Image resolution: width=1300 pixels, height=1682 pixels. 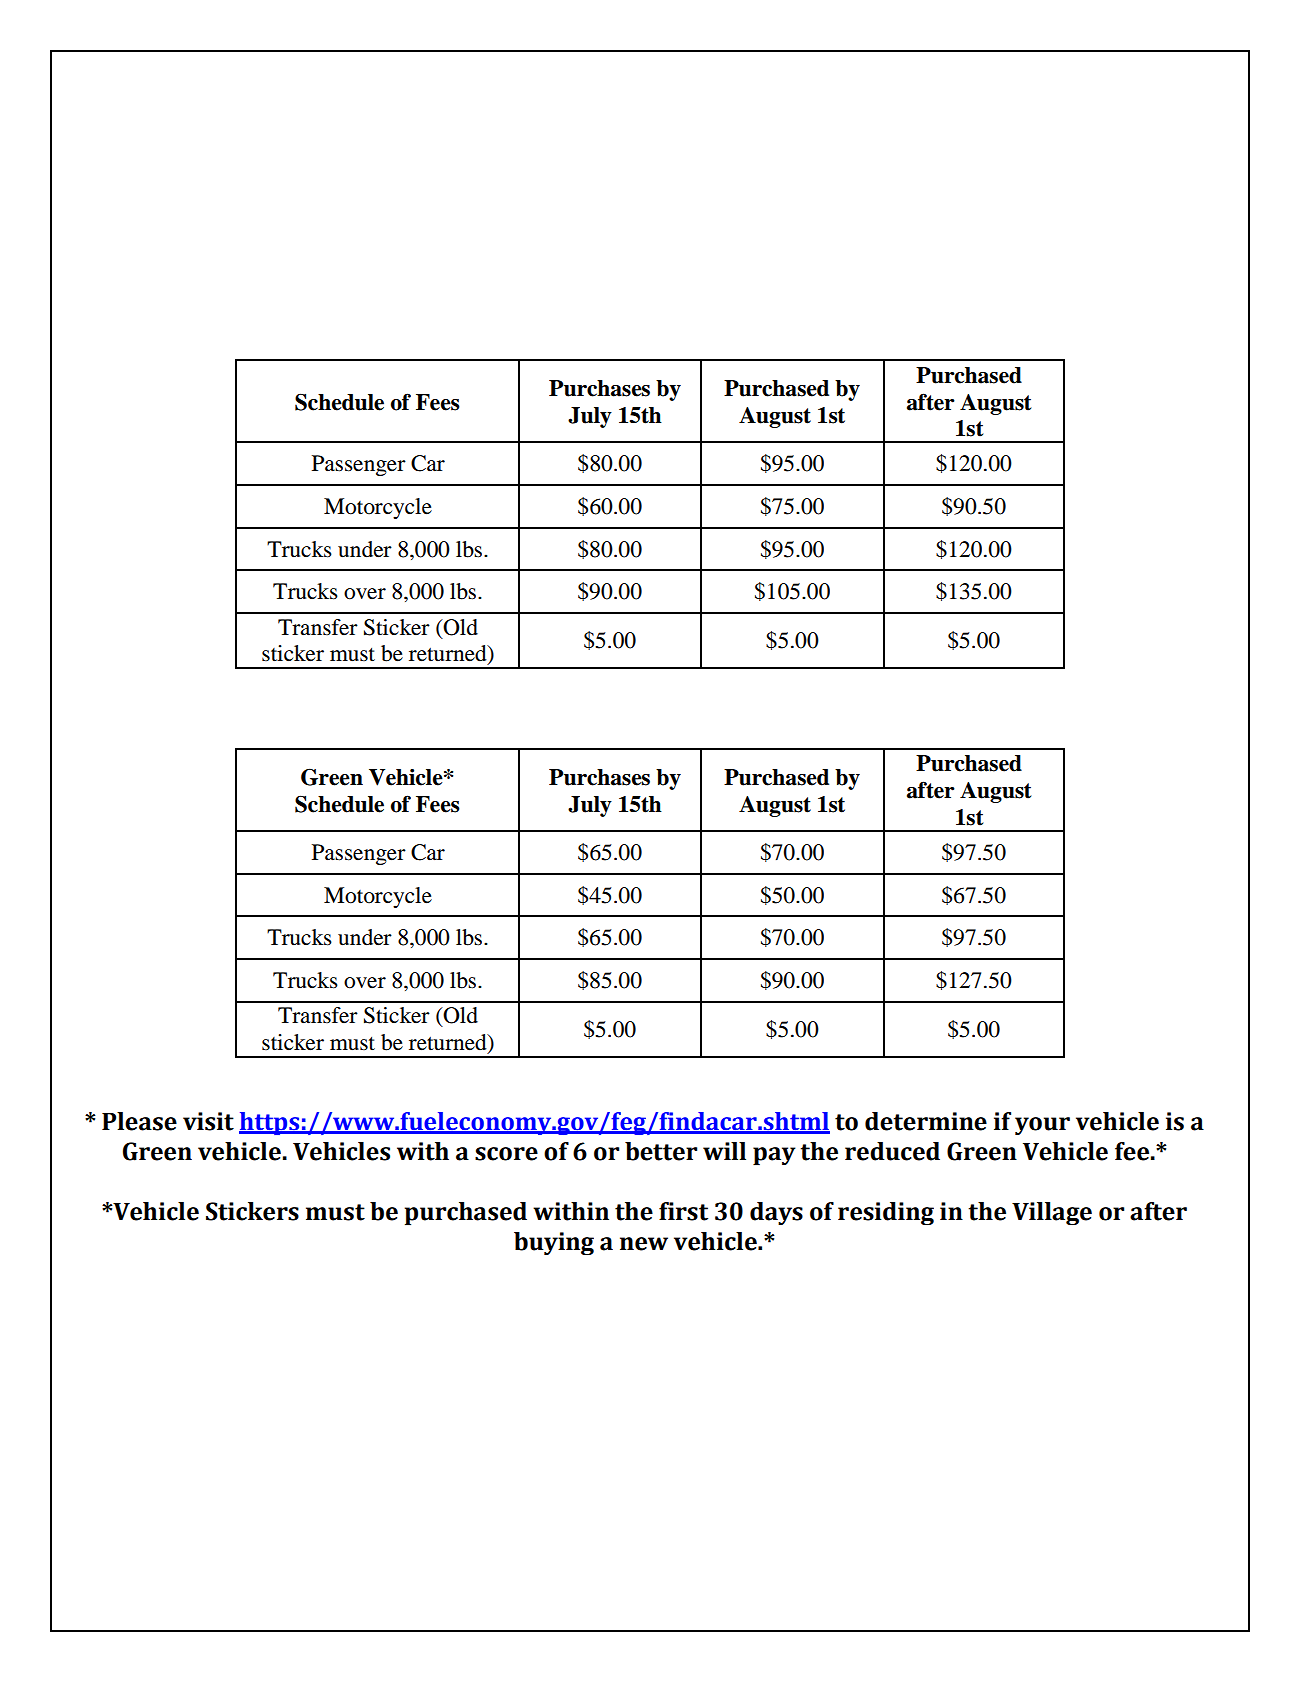 I want to click on pay, so click(x=774, y=1156).
